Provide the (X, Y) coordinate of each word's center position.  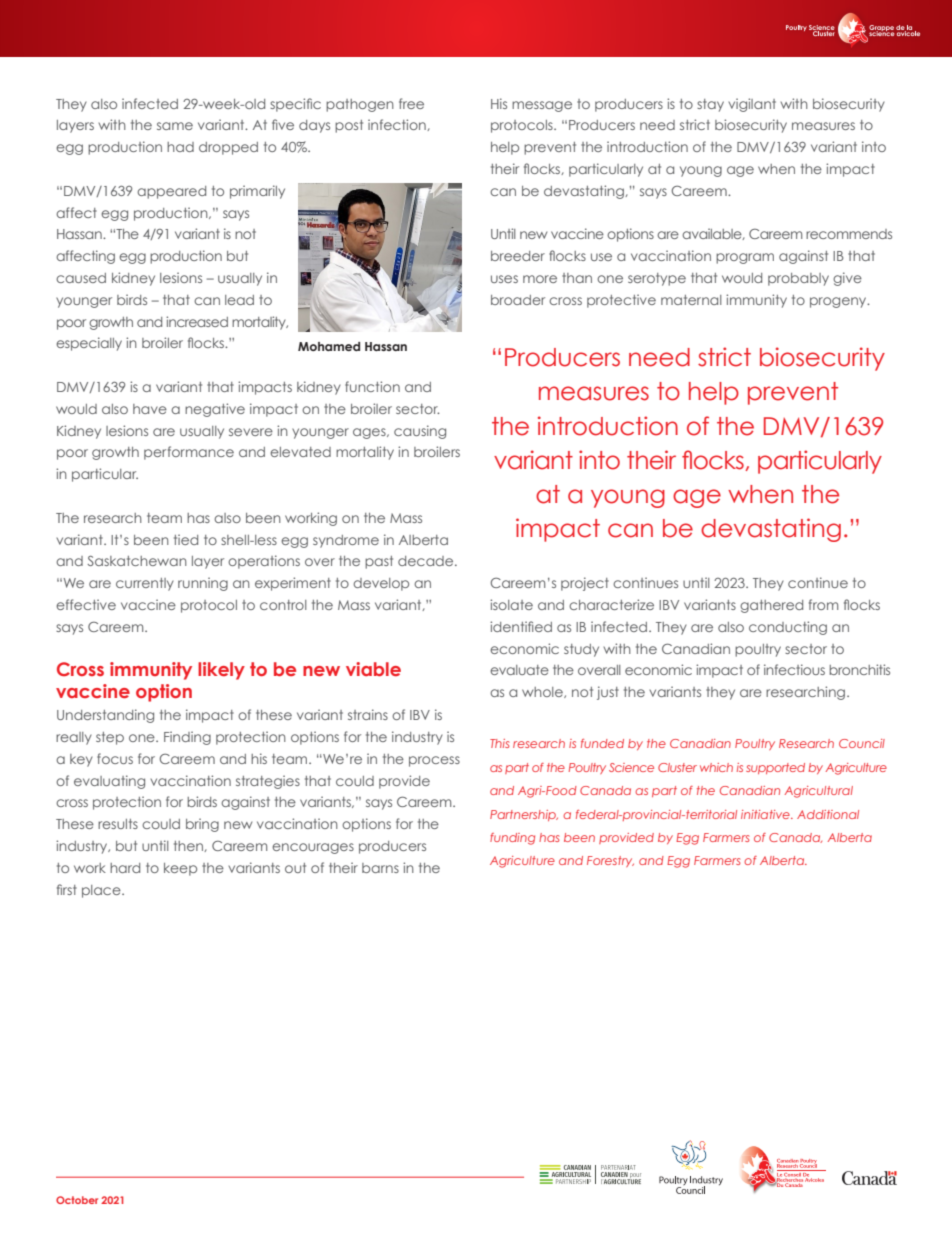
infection (398, 125)
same (175, 126)
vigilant (752, 105)
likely (221, 671)
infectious (794, 669)
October (77, 1200)
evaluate (519, 670)
